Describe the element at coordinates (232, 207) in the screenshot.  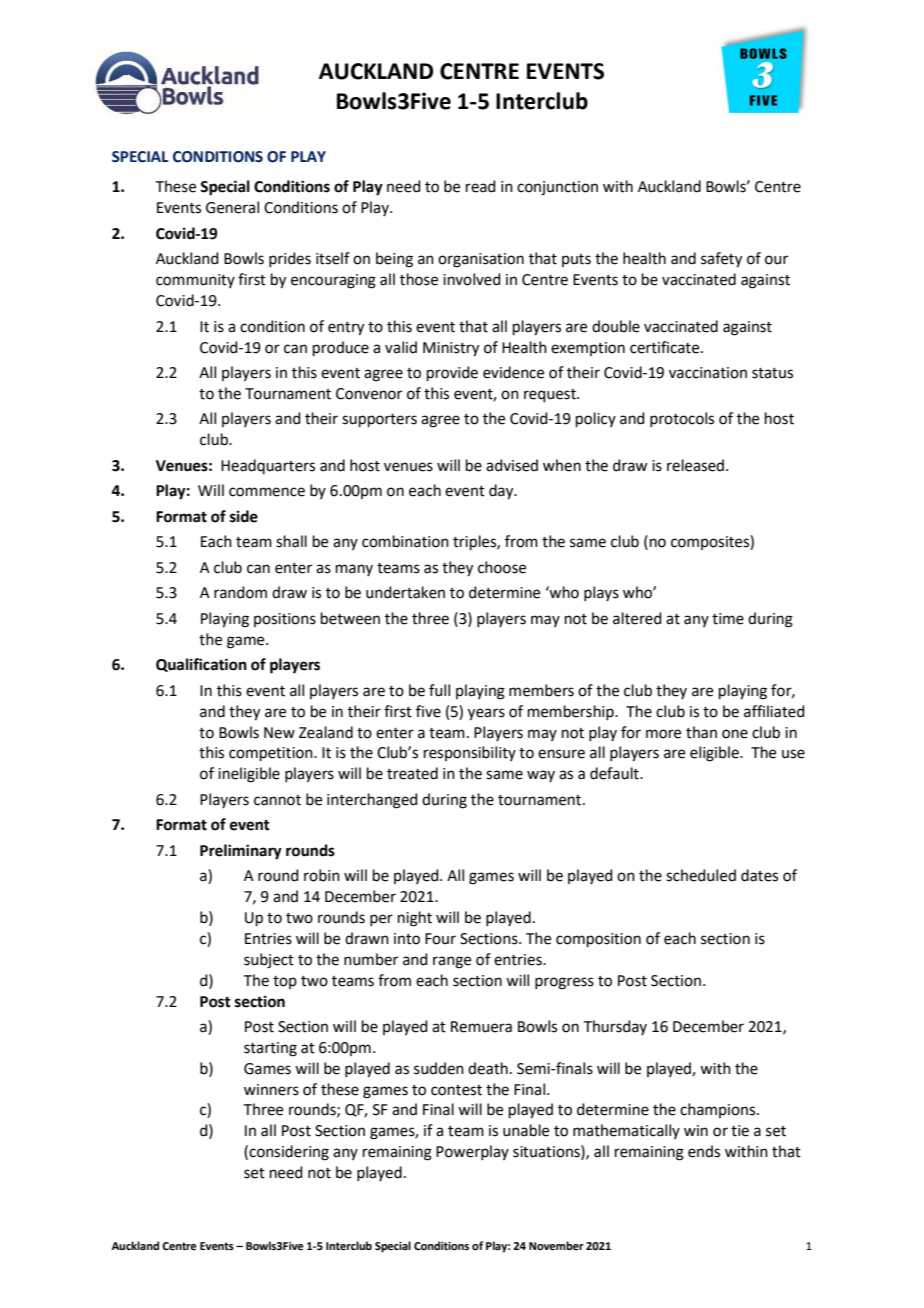
I see `General` at that location.
